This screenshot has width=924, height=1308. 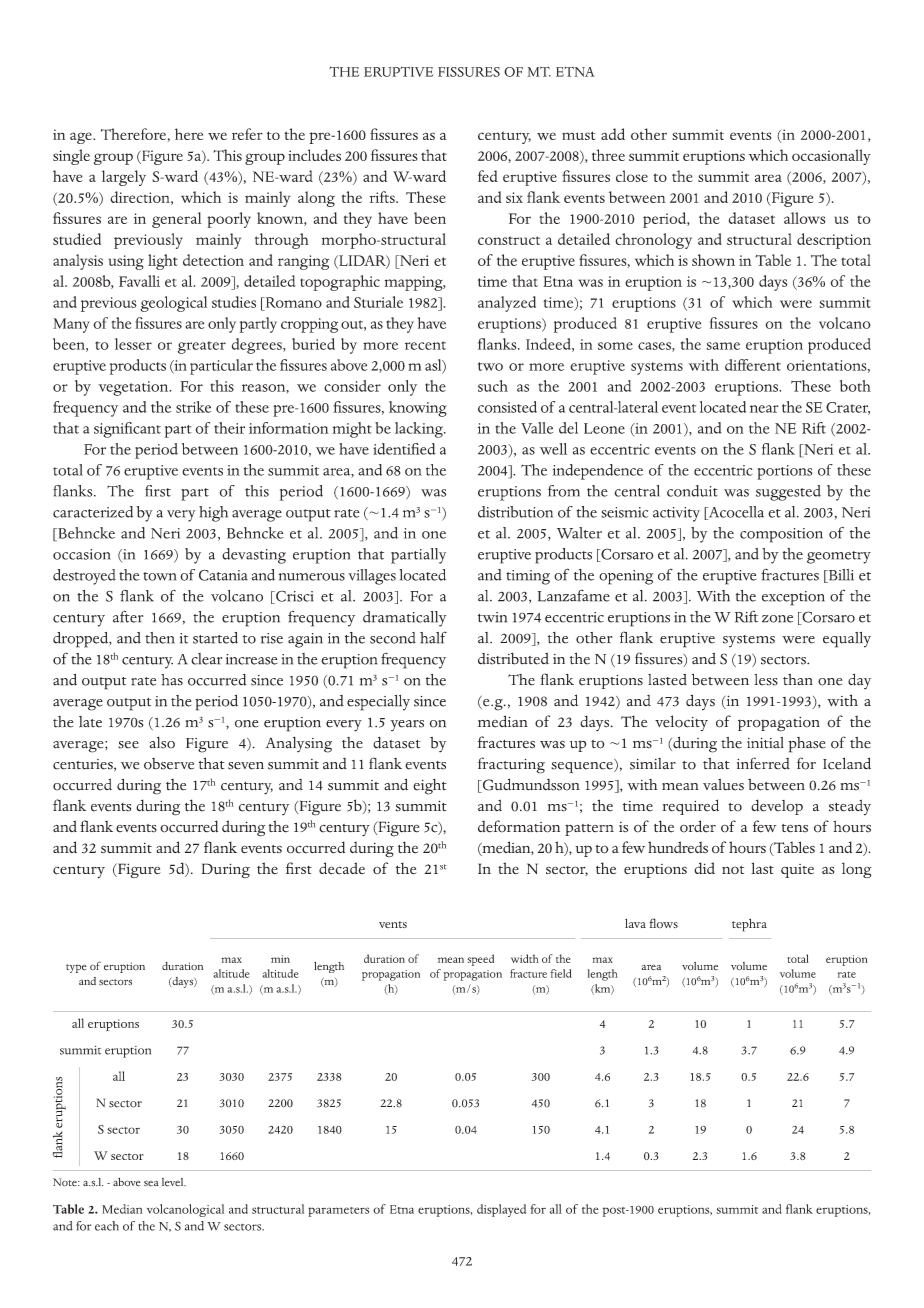 I want to click on observe, so click(x=169, y=764).
